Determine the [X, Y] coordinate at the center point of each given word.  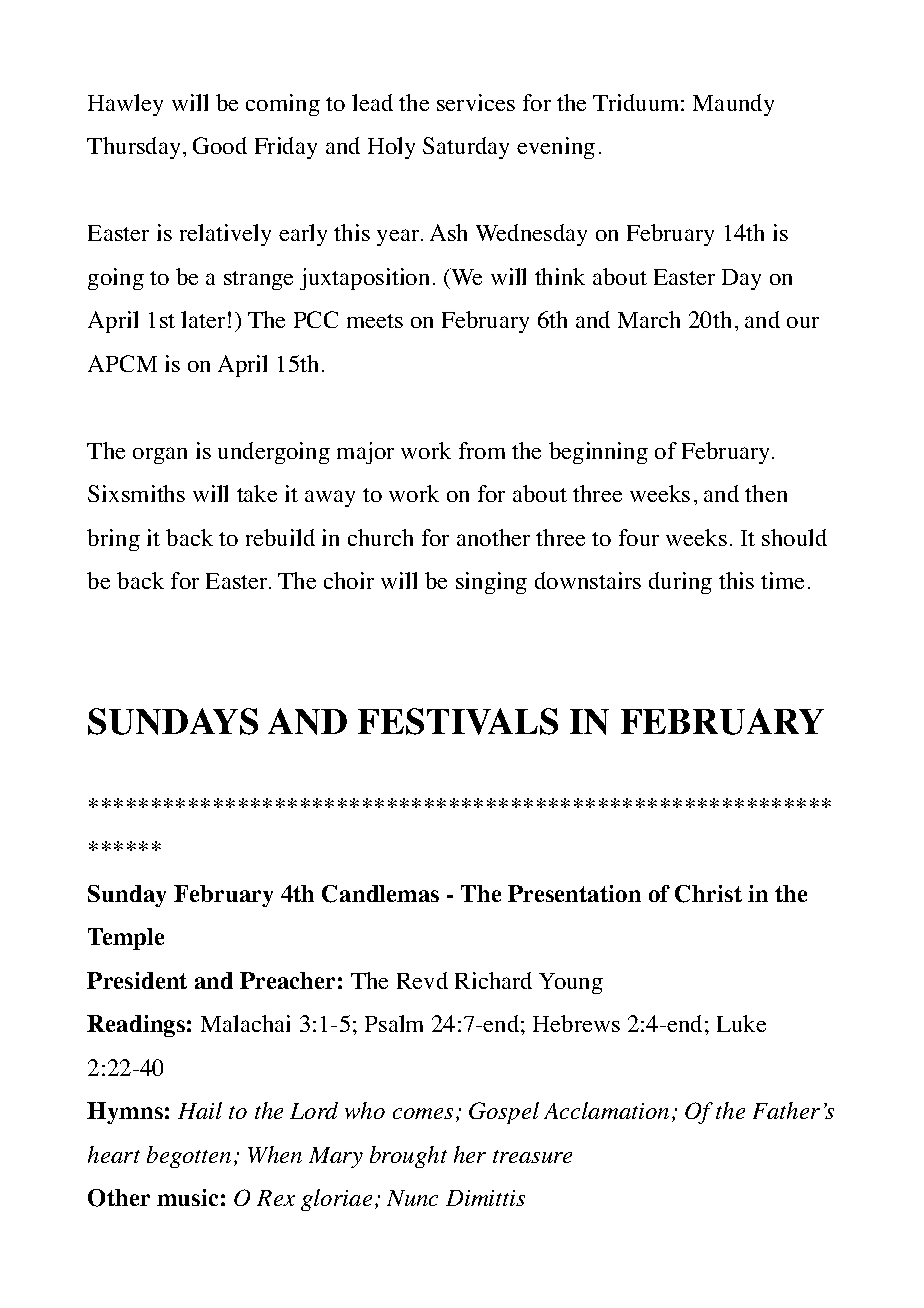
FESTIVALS [458, 721]
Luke [741, 1023]
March [649, 319]
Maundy [733, 105]
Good [220, 145]
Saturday [466, 148]
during [680, 583]
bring [113, 540]
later [203, 319]
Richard [493, 980]
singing [491, 583]
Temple [126, 939]
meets [375, 321]
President [137, 980]
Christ [708, 894]
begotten [189, 1157]
